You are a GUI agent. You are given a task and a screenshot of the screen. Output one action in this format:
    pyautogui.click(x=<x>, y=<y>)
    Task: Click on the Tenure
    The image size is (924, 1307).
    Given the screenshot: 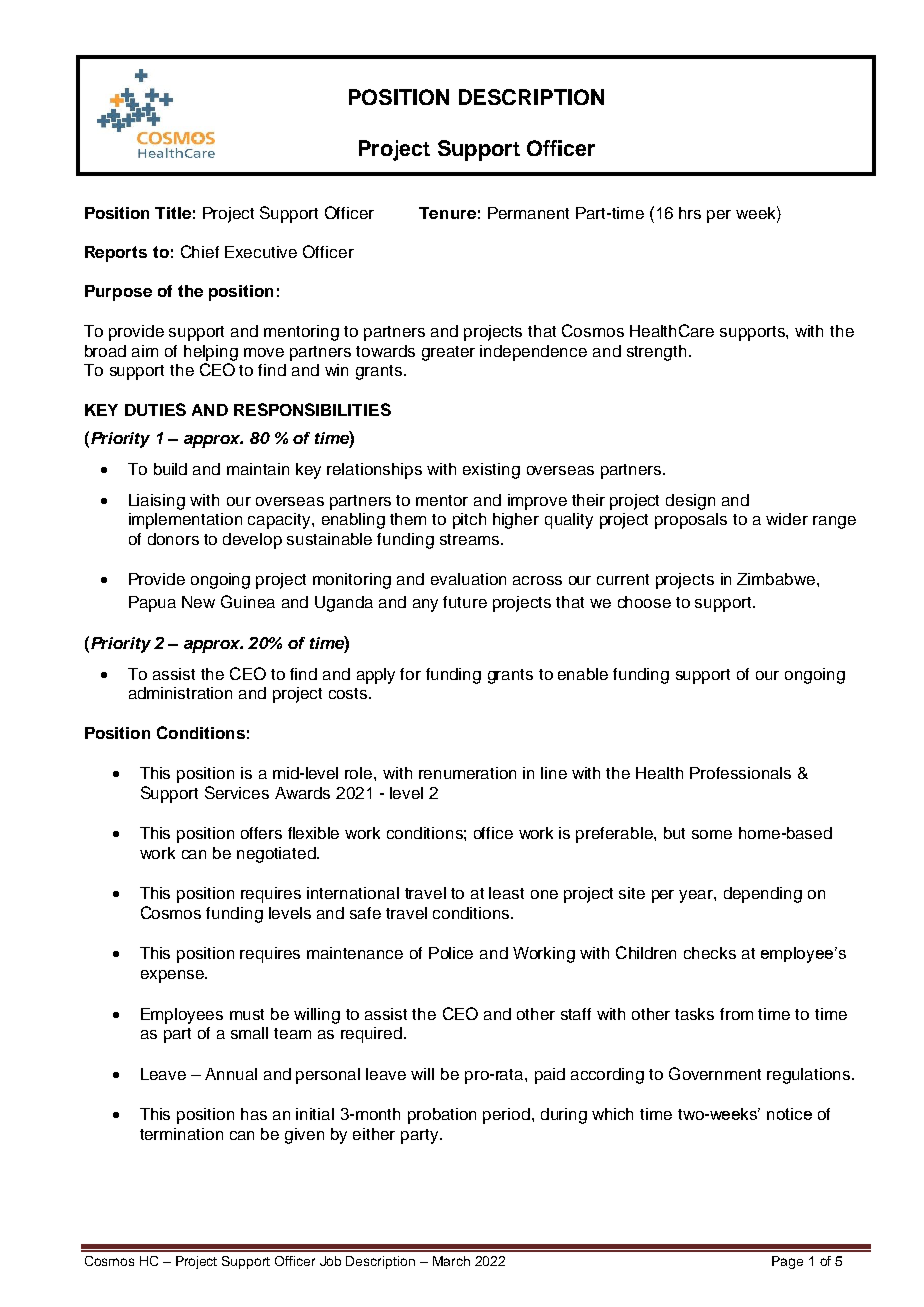 What is the action you would take?
    pyautogui.click(x=447, y=213)
